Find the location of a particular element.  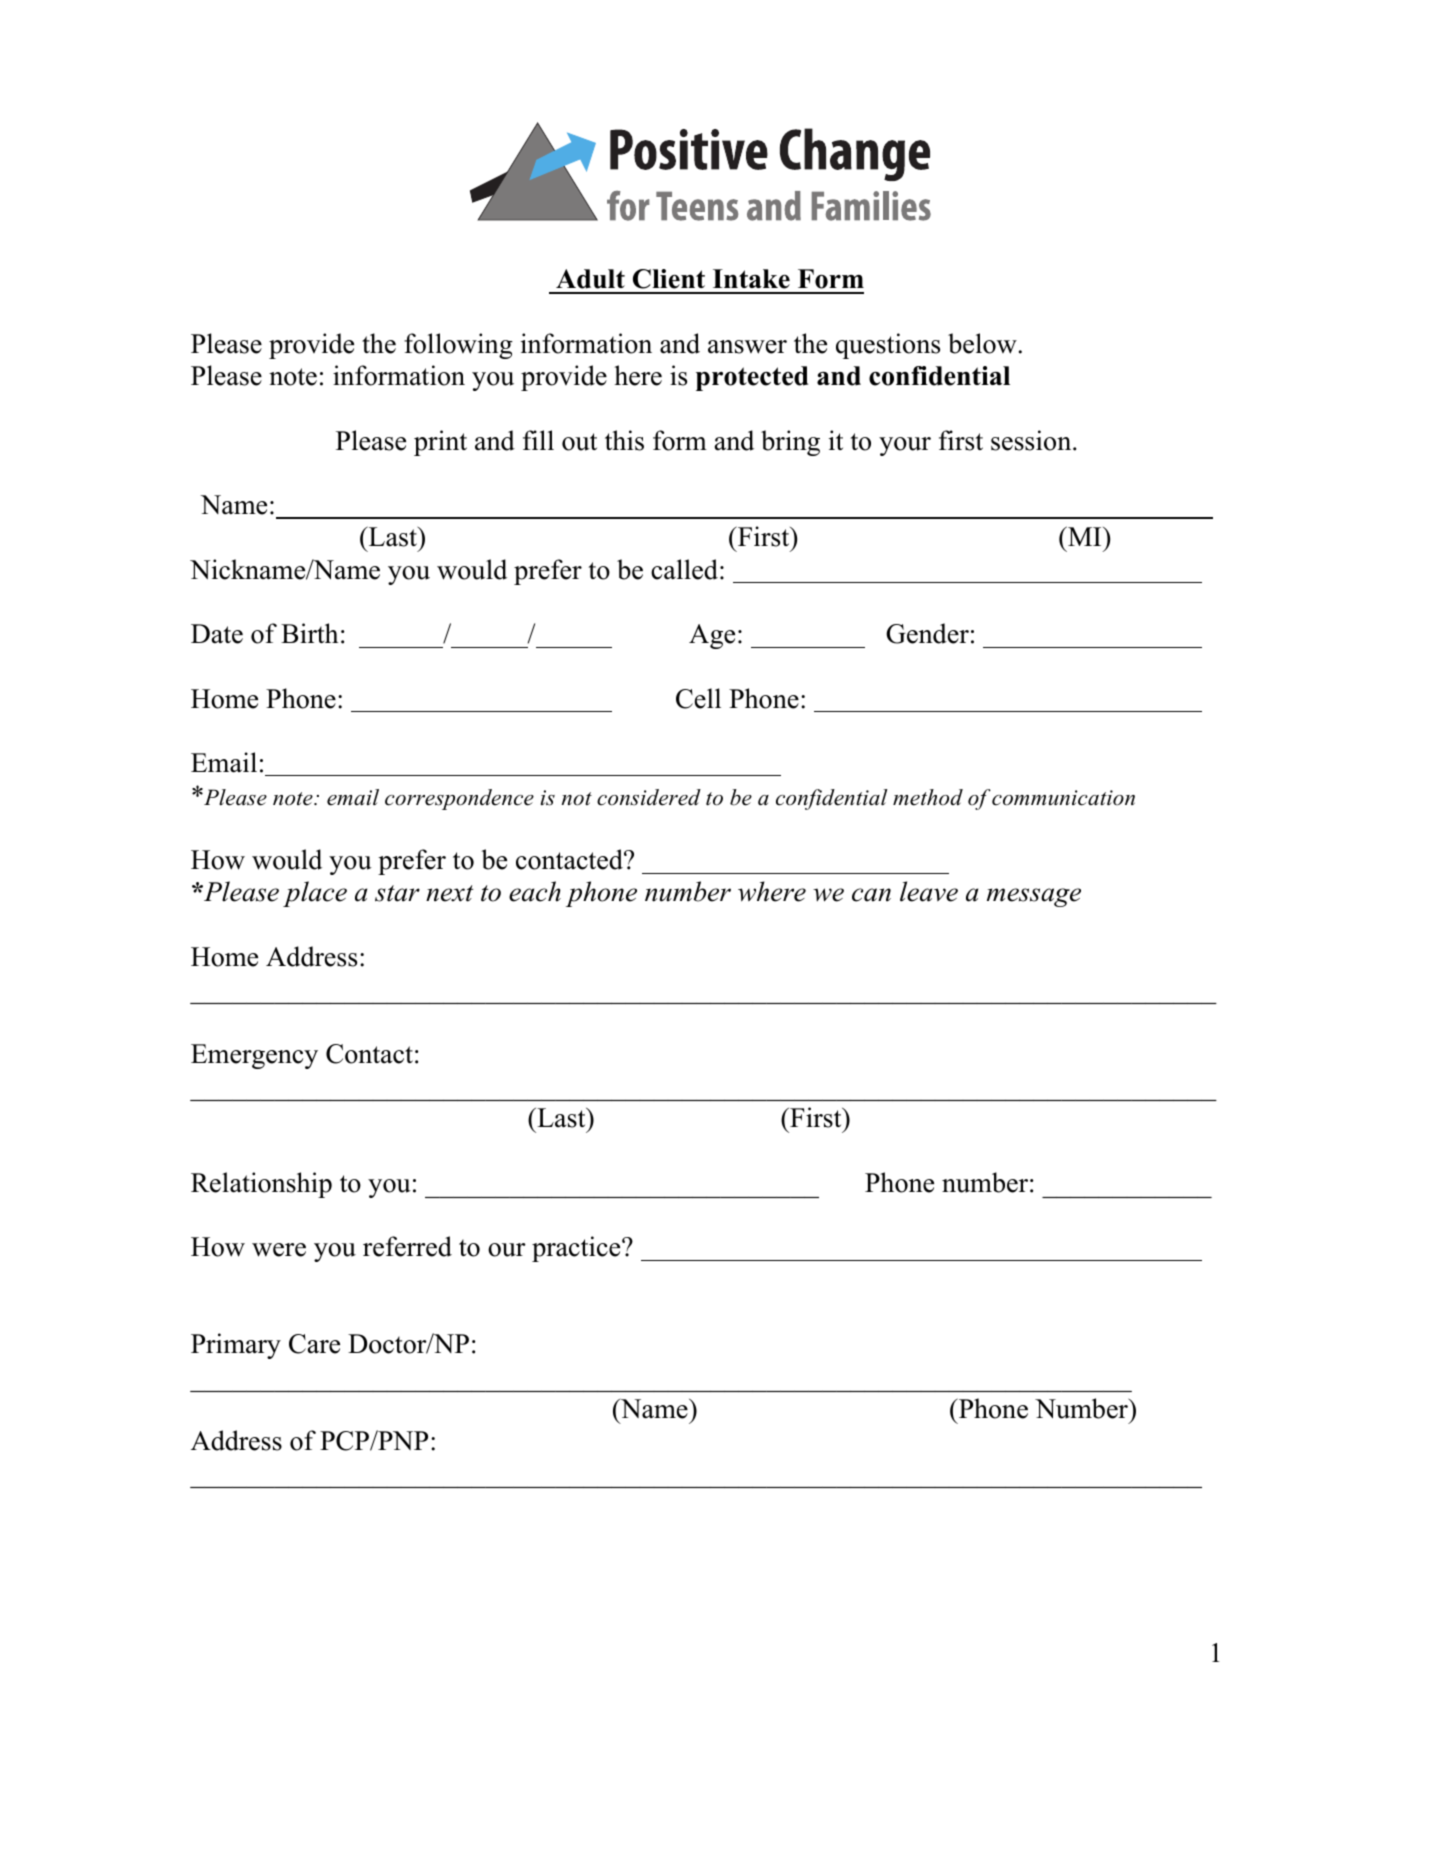

following is located at coordinates (458, 346).
